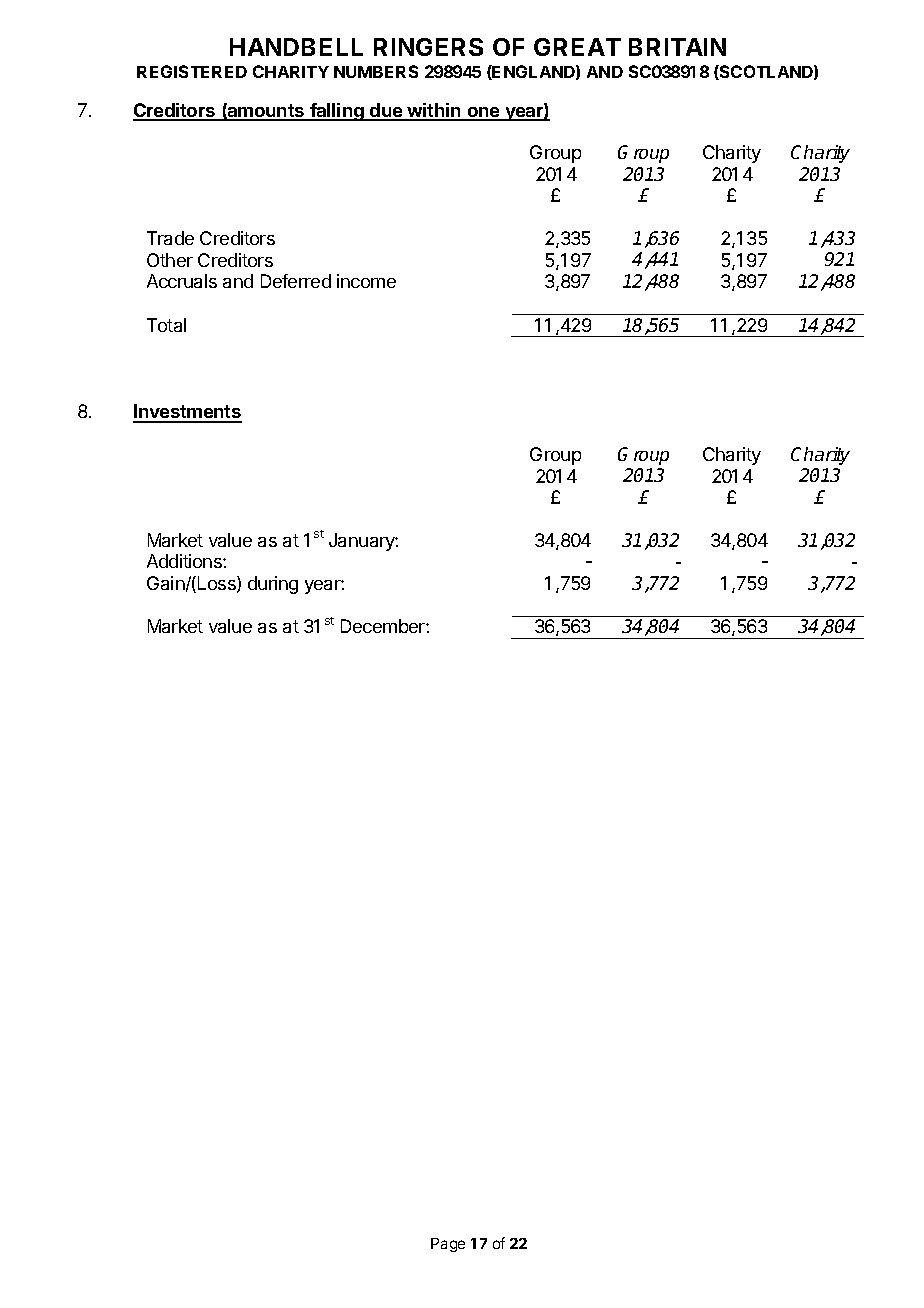 The height and width of the screenshot is (1308, 924). I want to click on Page, so click(448, 1245).
